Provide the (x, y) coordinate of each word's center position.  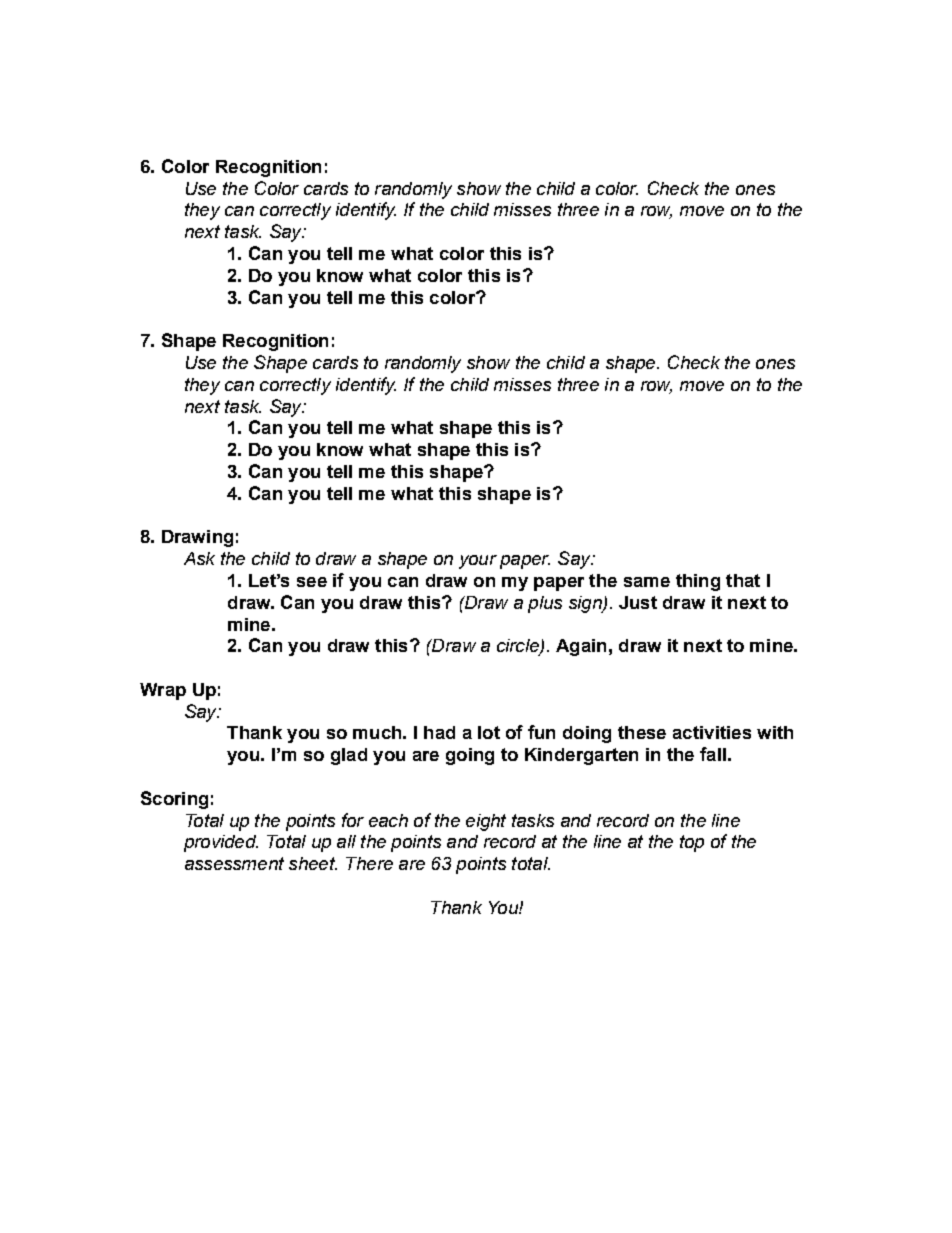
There (369, 863)
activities (712, 732)
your (478, 562)
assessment (234, 863)
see (312, 582)
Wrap (163, 691)
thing (698, 582)
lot (489, 732)
